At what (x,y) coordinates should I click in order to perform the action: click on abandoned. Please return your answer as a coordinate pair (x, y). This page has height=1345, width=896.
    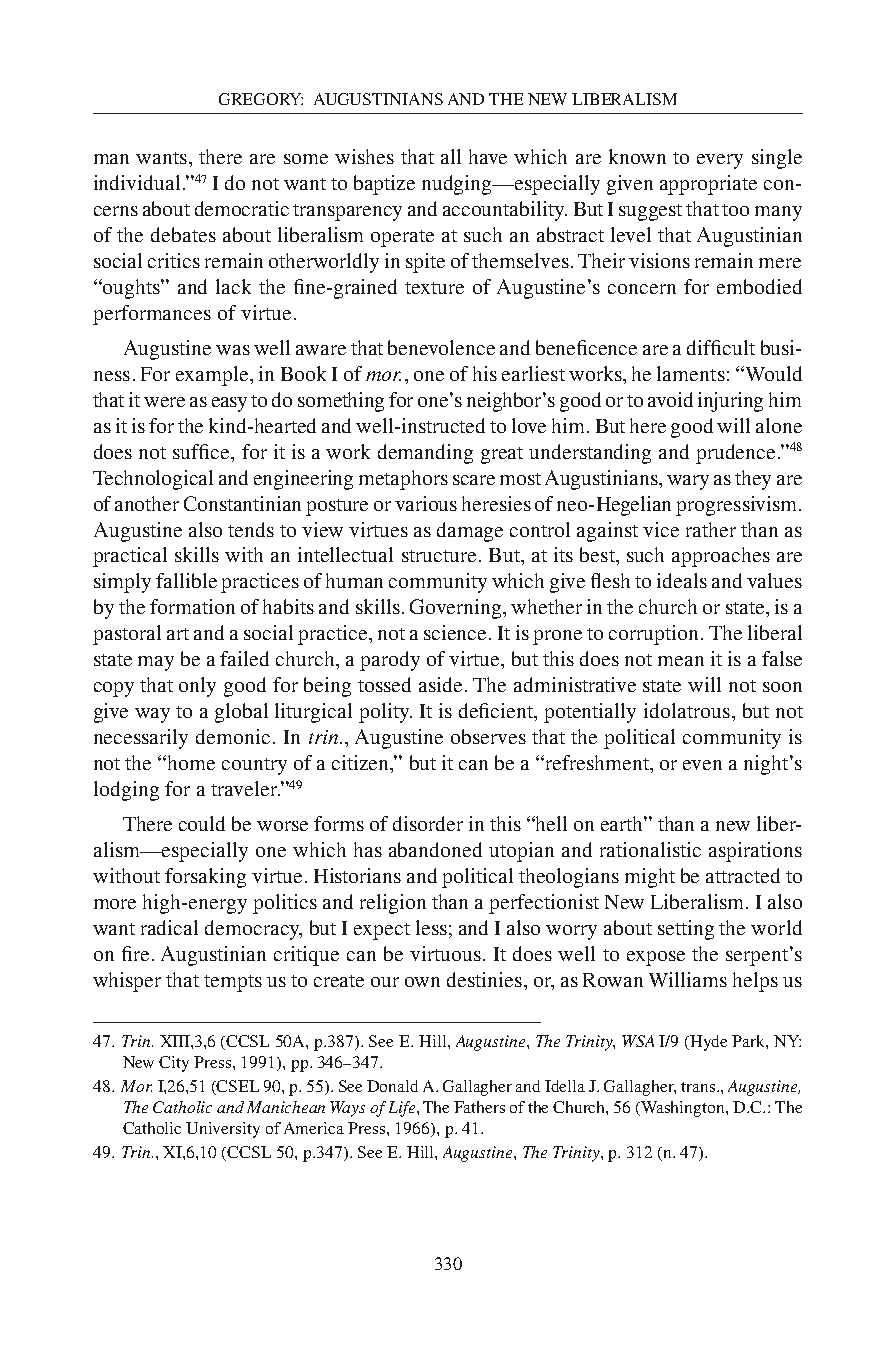
    Looking at the image, I should click on (435, 849).
